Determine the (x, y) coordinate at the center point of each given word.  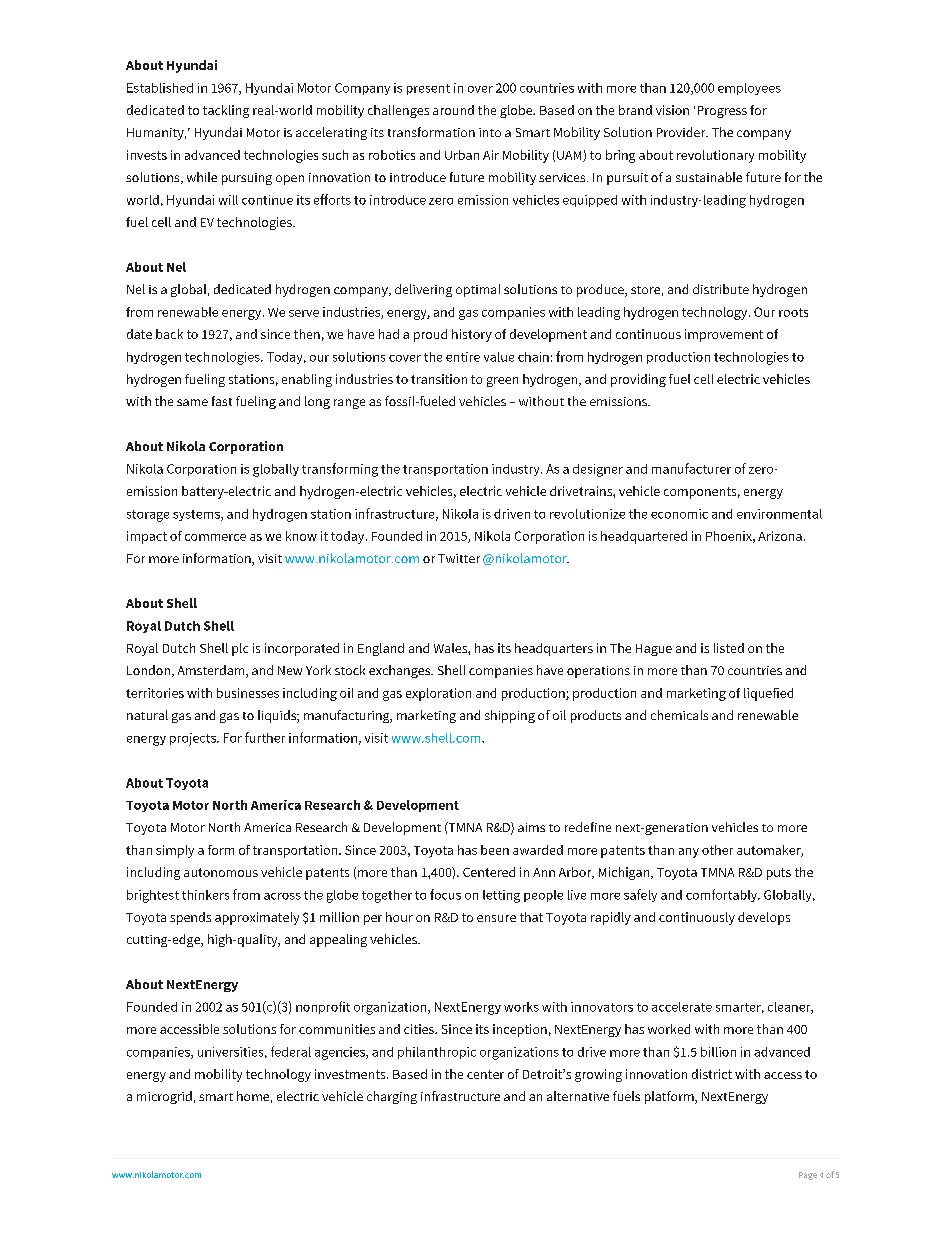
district (712, 1074)
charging (392, 1097)
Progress (722, 112)
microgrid (164, 1097)
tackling (226, 111)
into (490, 132)
